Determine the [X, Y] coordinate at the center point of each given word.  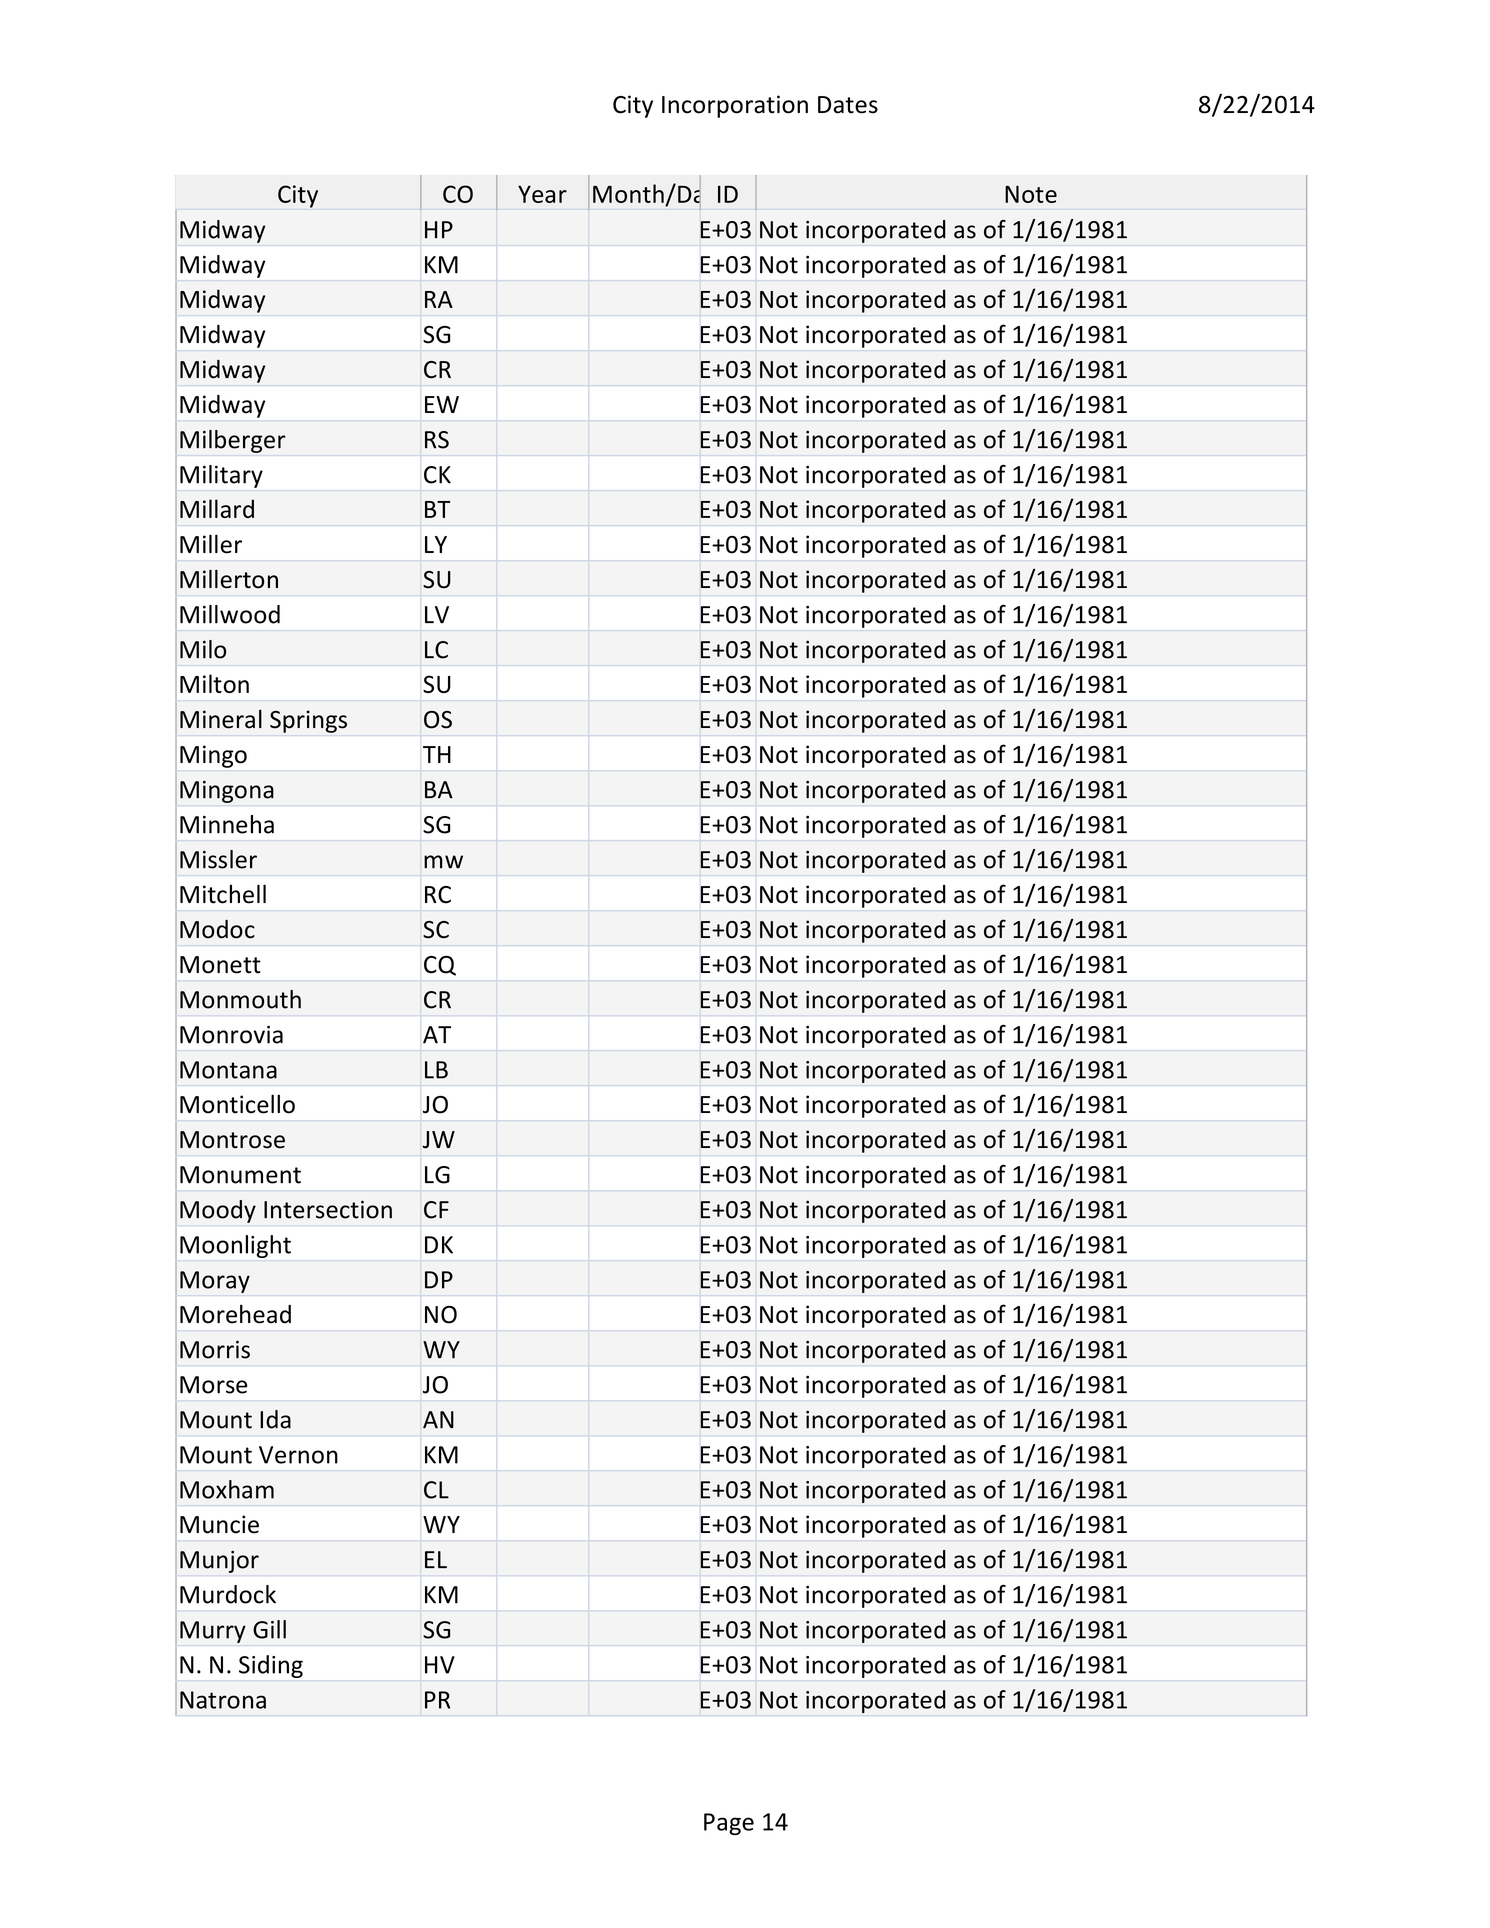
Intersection [328, 1209]
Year [542, 194]
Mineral [221, 719]
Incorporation [735, 106]
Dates [848, 105]
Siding [271, 1666]
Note [1031, 194]
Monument [240, 1175]
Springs [308, 721]
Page [729, 1824]
